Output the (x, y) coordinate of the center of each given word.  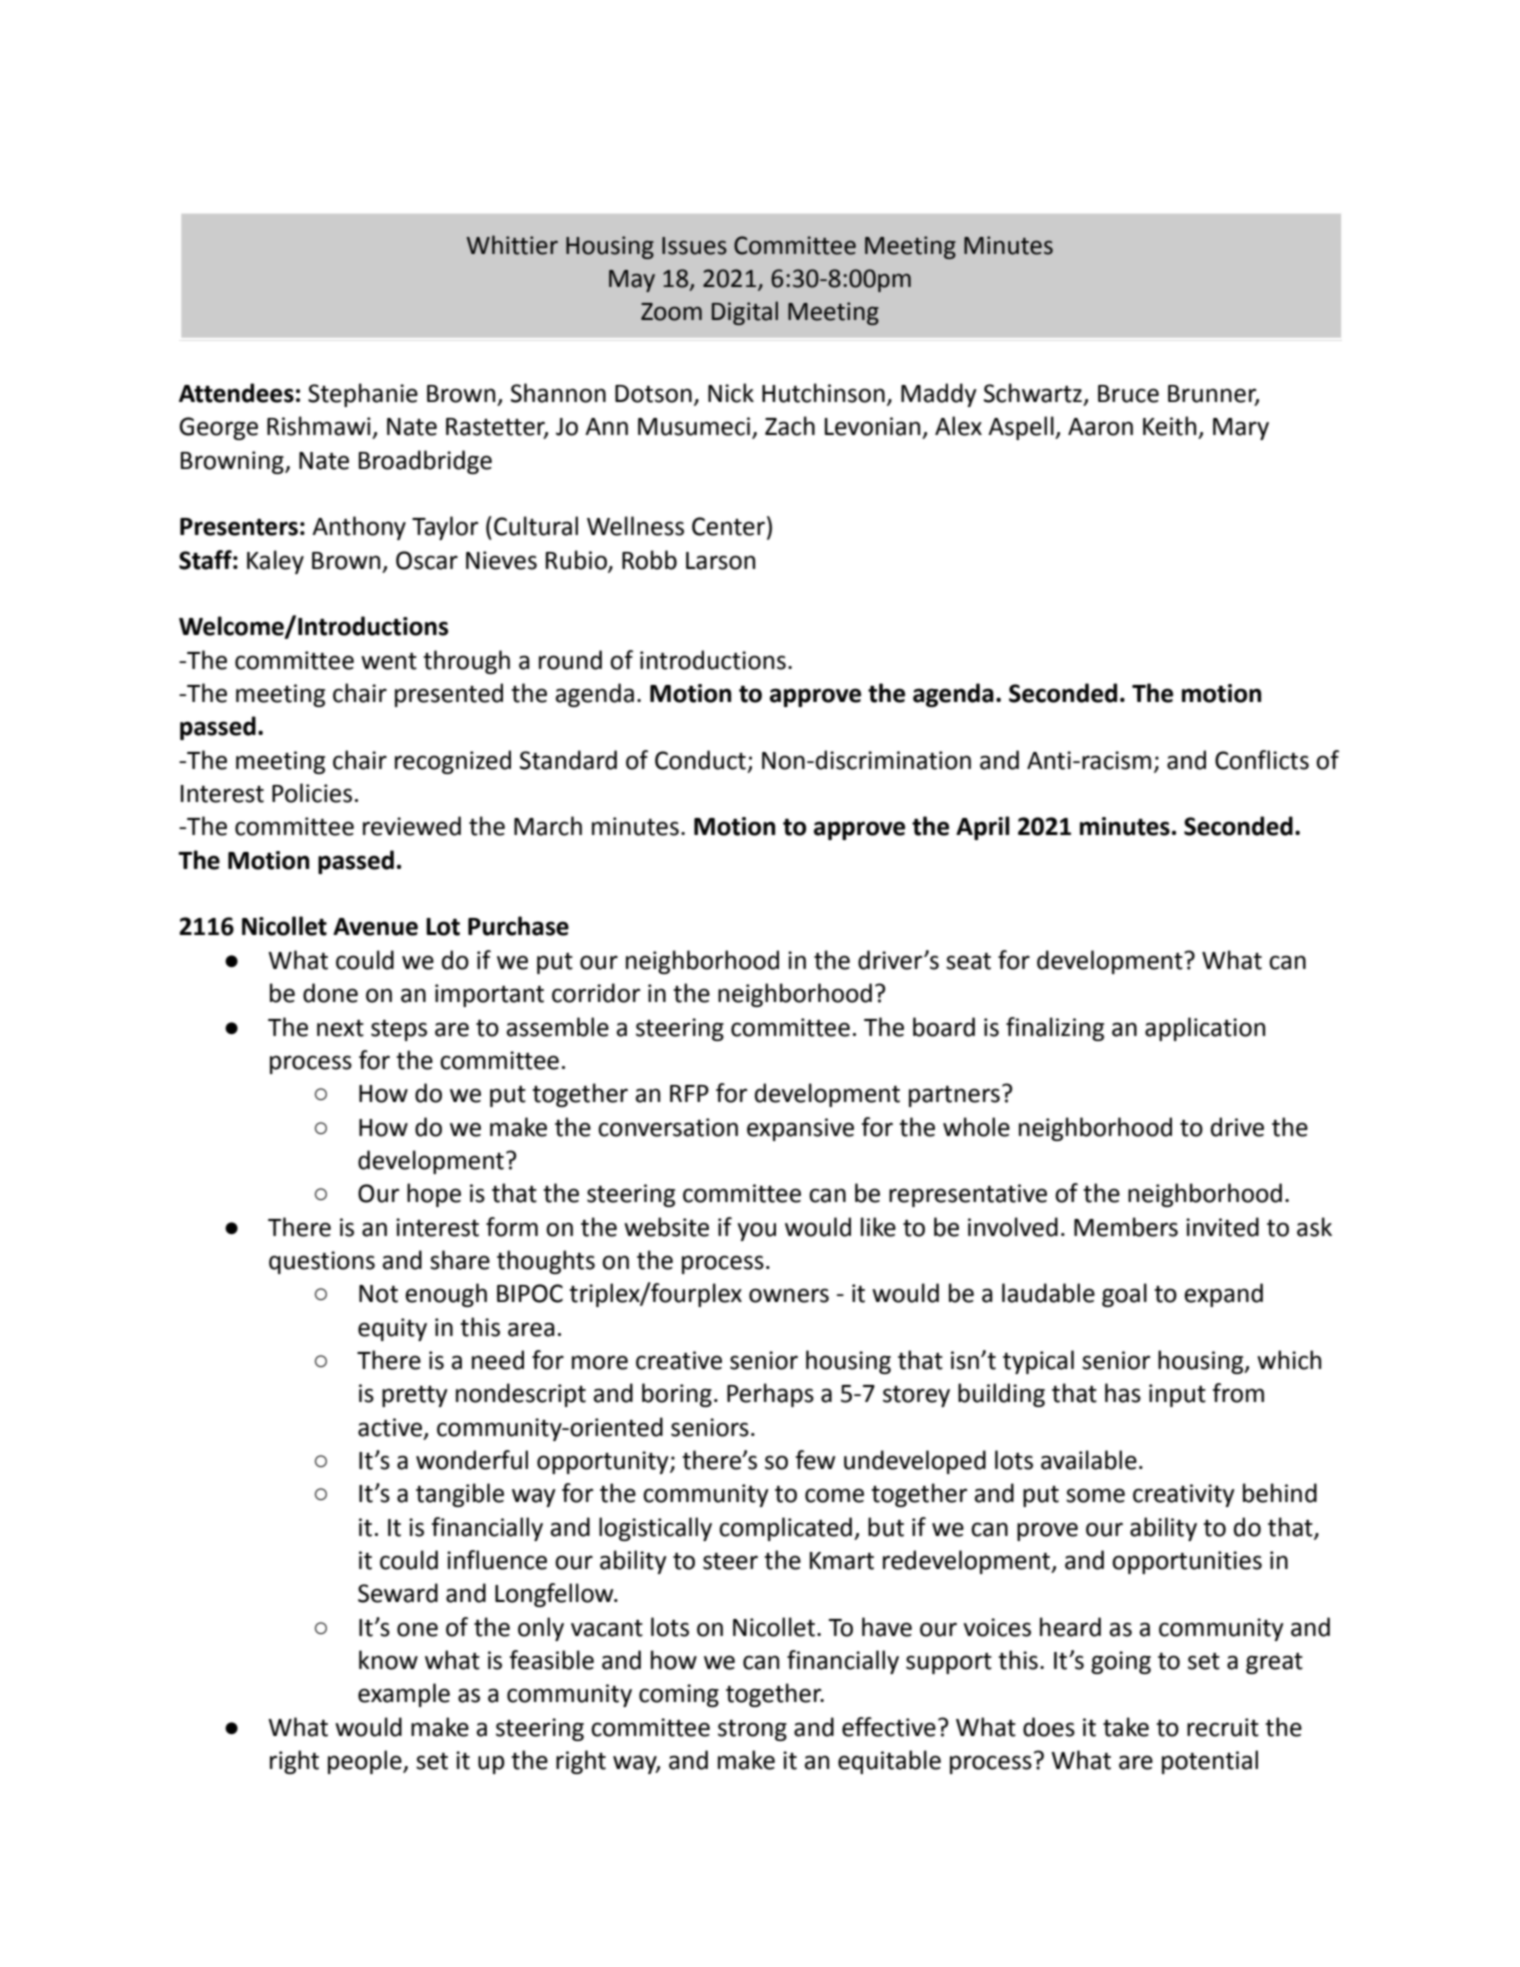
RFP (689, 1093)
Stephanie (363, 395)
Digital (745, 313)
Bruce (1128, 394)
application (1205, 1029)
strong (752, 1730)
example (404, 1695)
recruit (1223, 1727)
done (330, 993)
